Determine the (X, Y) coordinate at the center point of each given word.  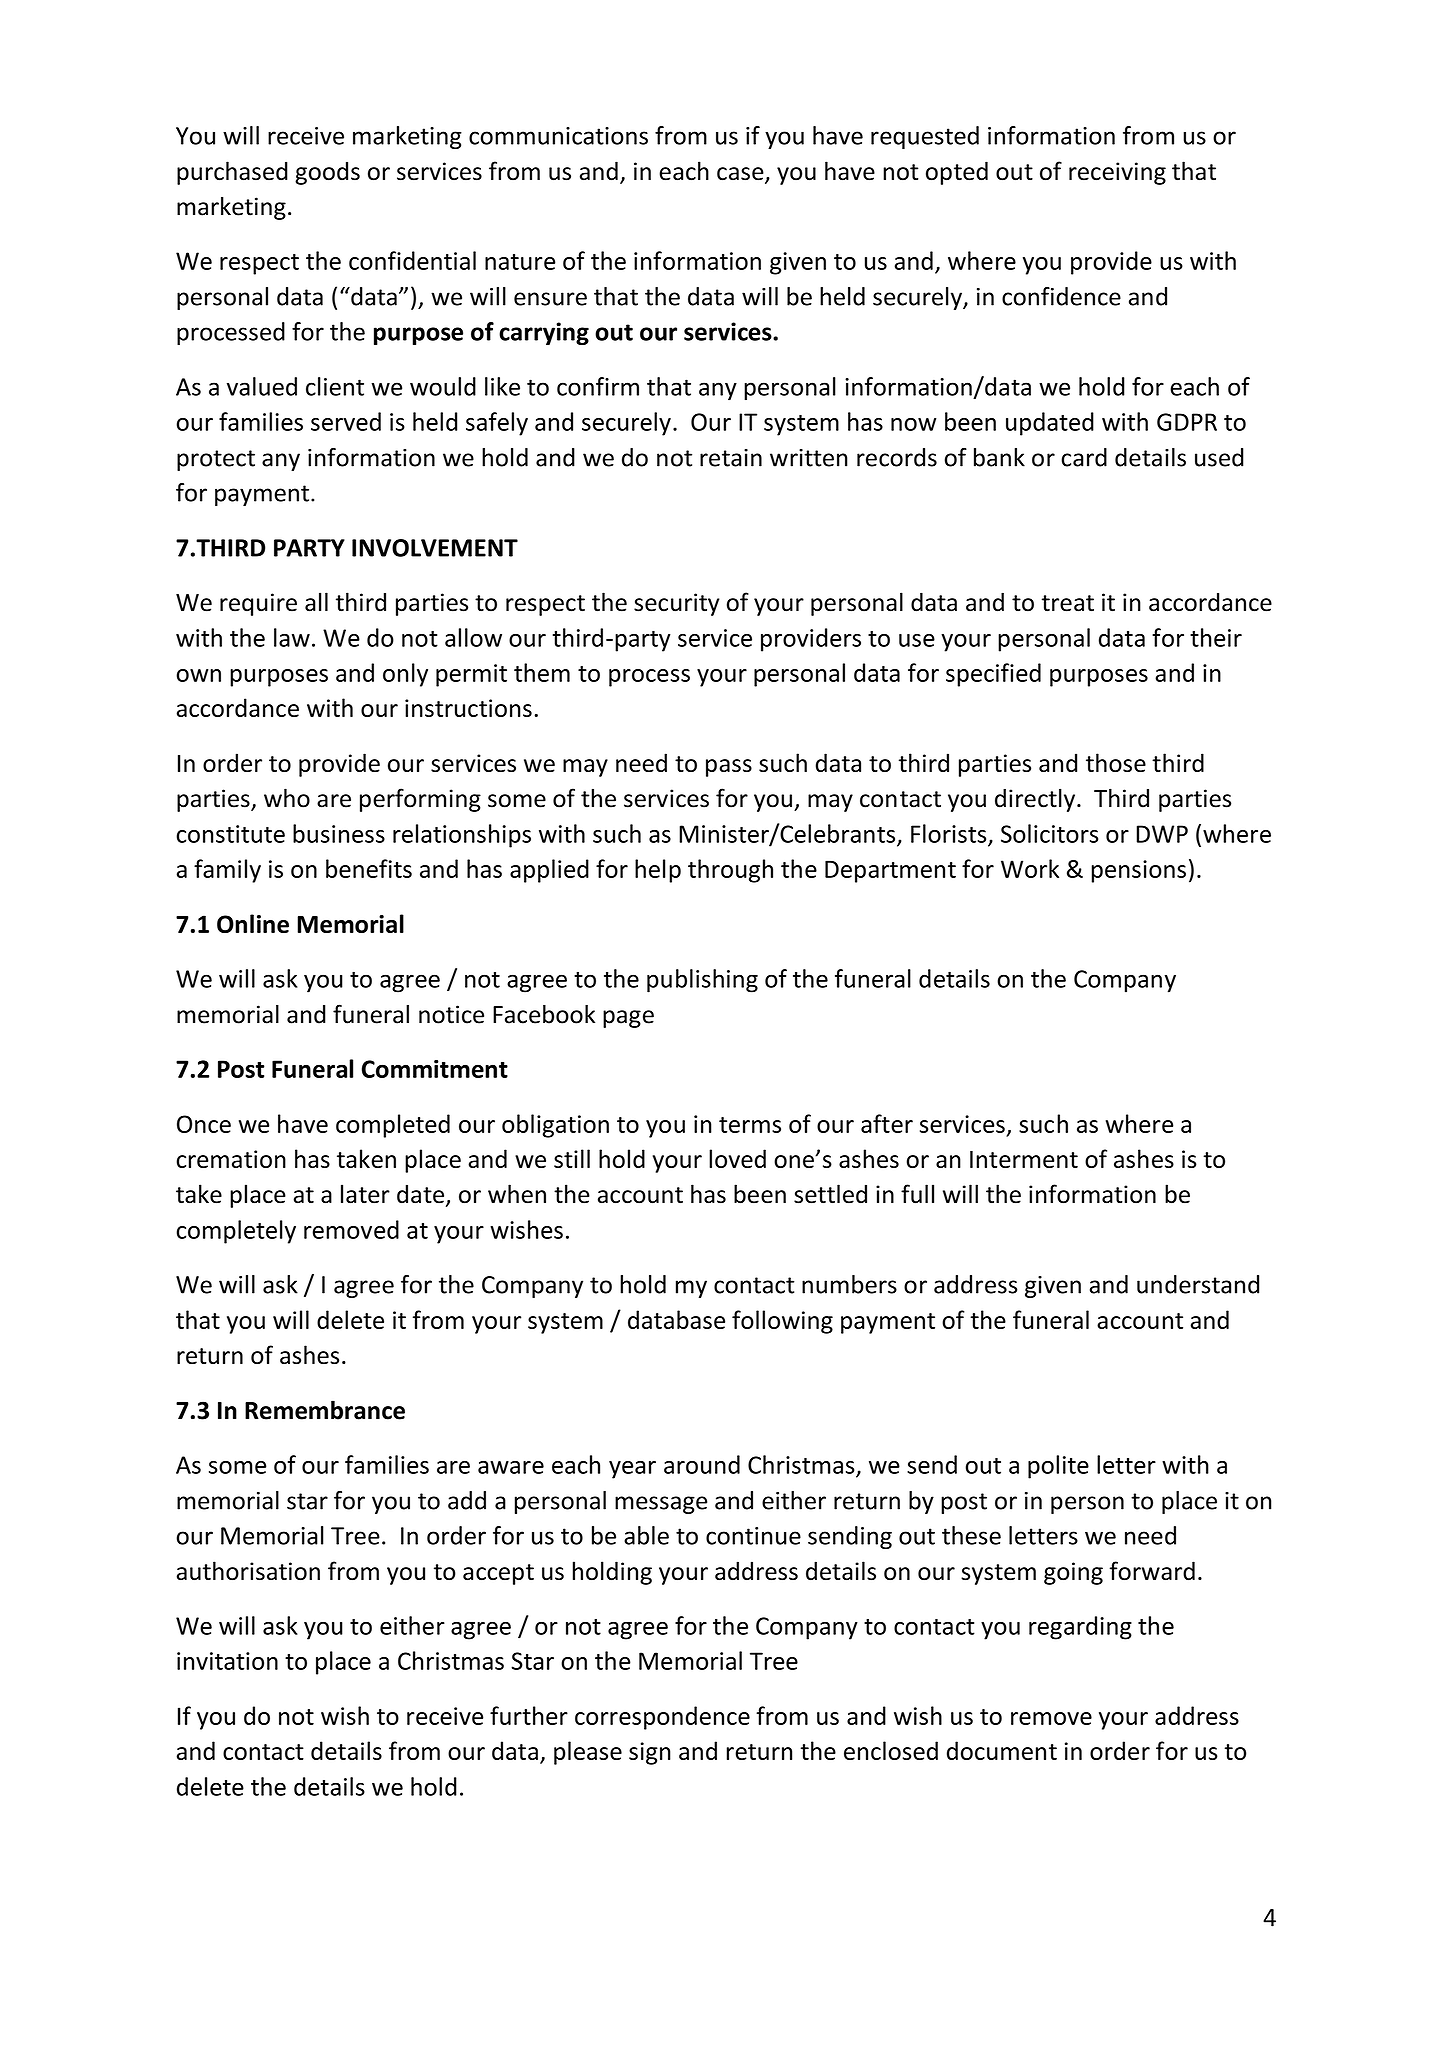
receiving (1117, 173)
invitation (227, 1661)
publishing (702, 981)
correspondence (662, 1718)
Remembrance (325, 1410)
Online (253, 923)
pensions (1139, 871)
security (677, 604)
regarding (1080, 1628)
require (258, 604)
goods (327, 173)
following (782, 1322)
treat (1068, 603)
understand (1198, 1284)
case (741, 175)
